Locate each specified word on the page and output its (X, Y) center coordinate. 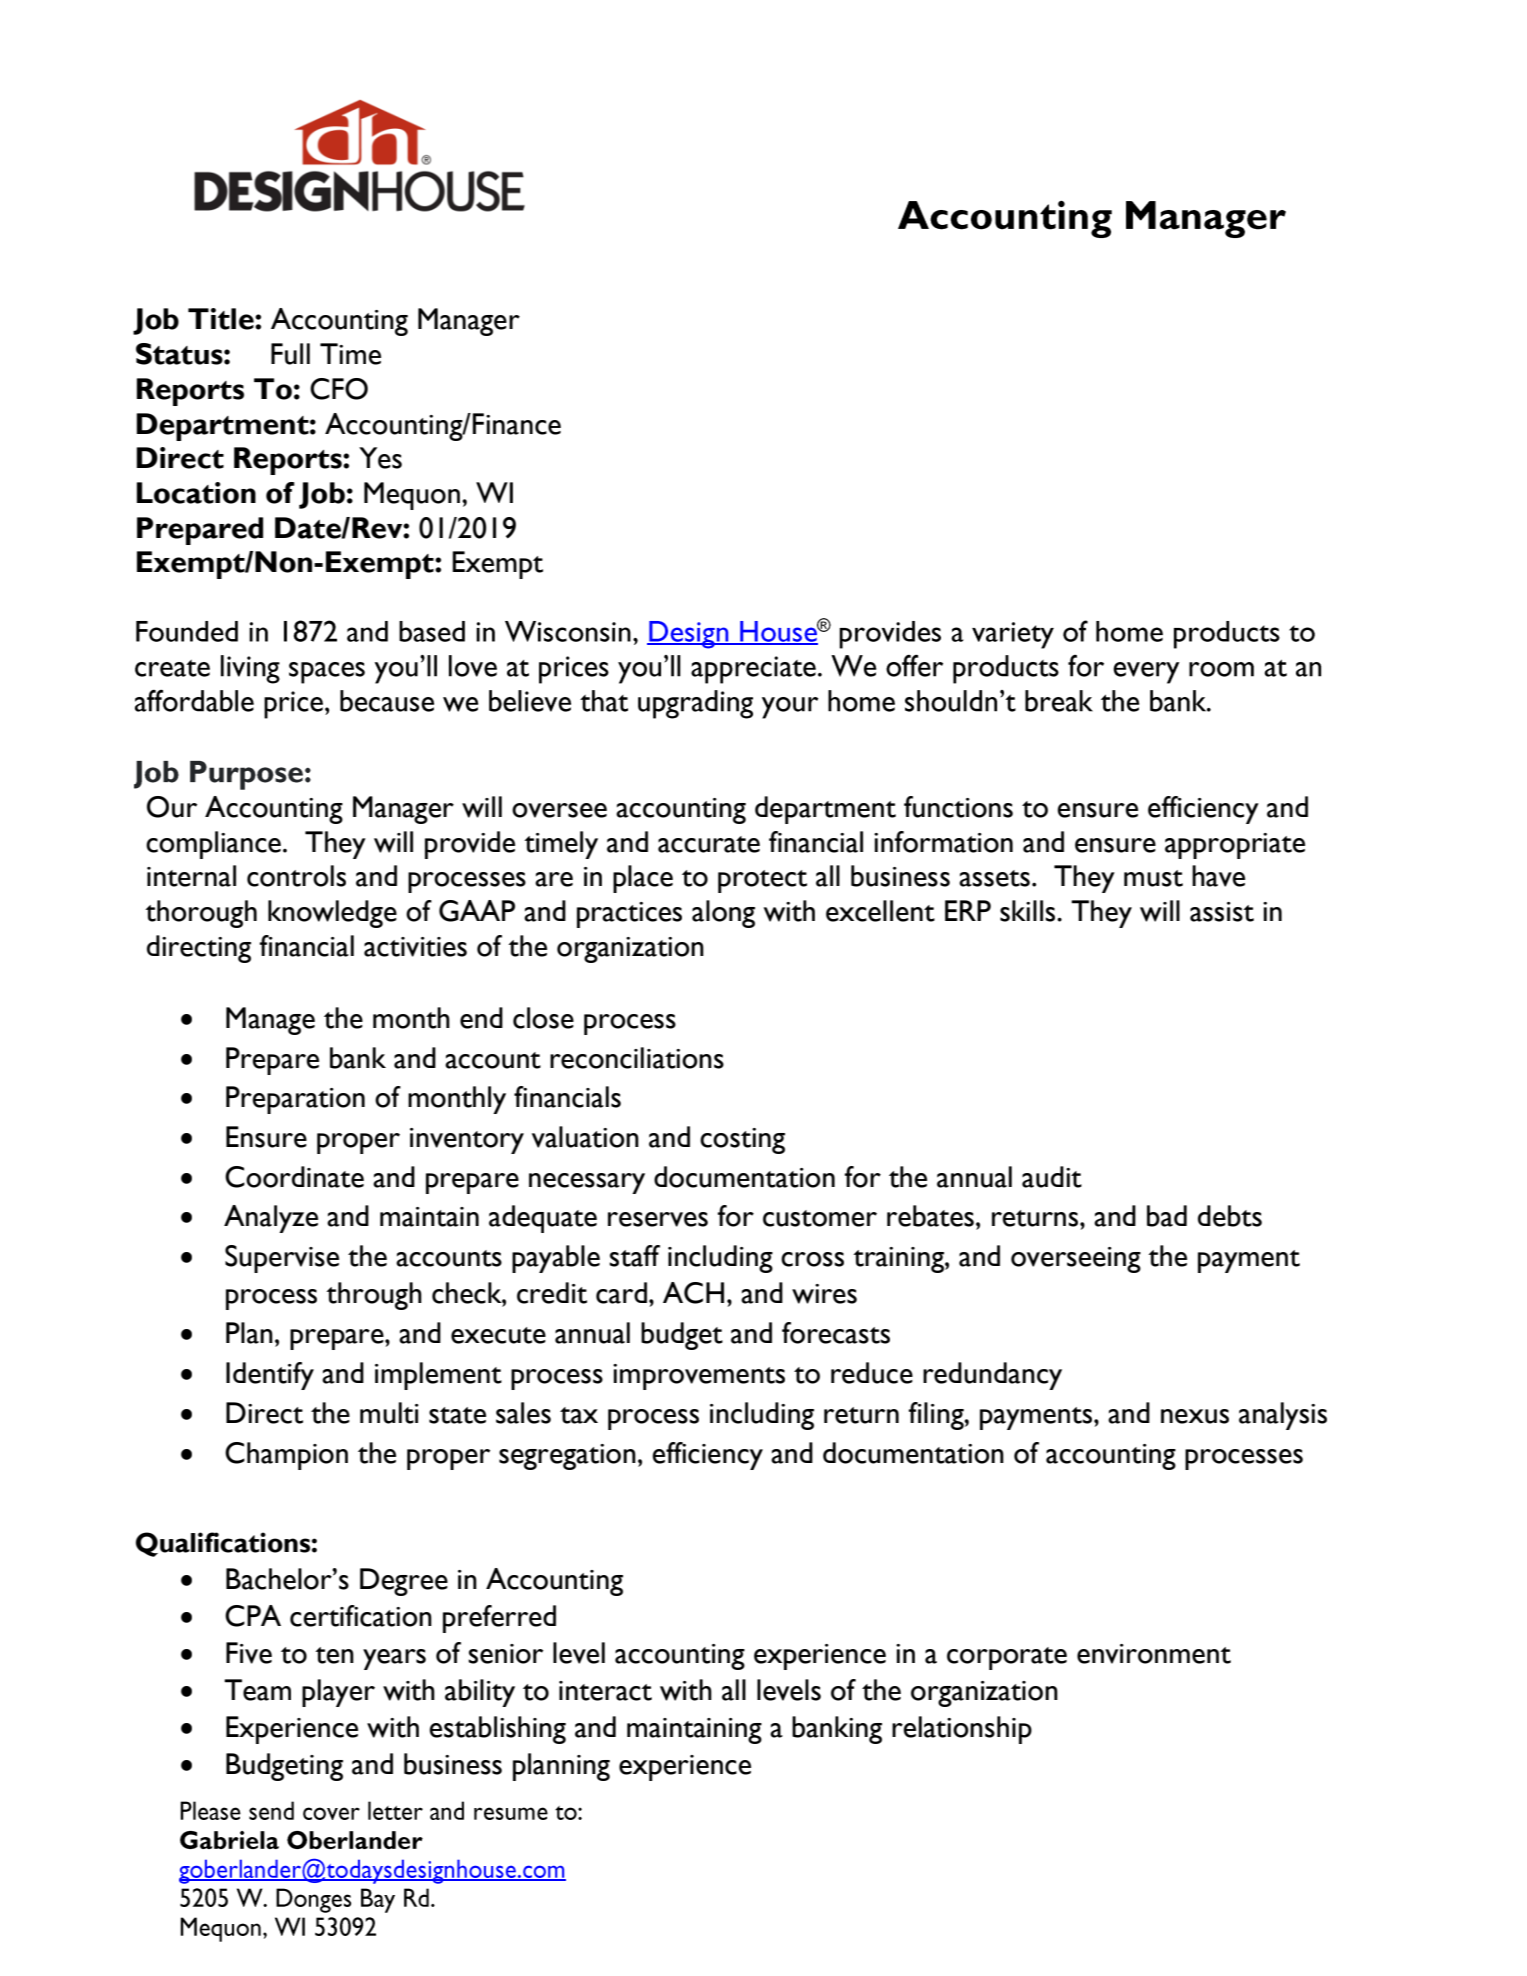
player (338, 1693)
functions (958, 807)
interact (605, 1691)
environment (1154, 1654)
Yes (380, 458)
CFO (339, 389)
